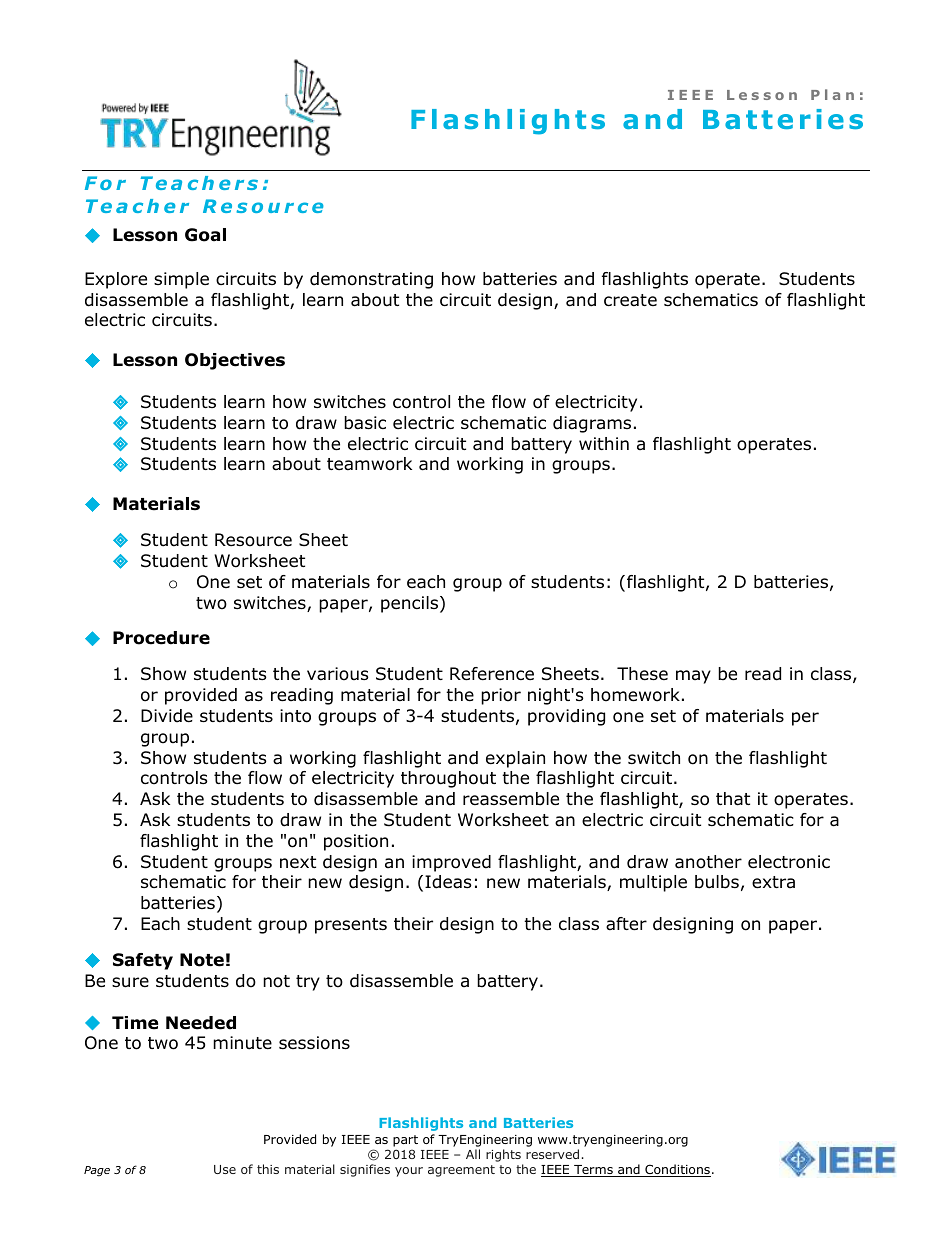  Describe the element at coordinates (181, 280) in the screenshot. I see `simple` at that location.
